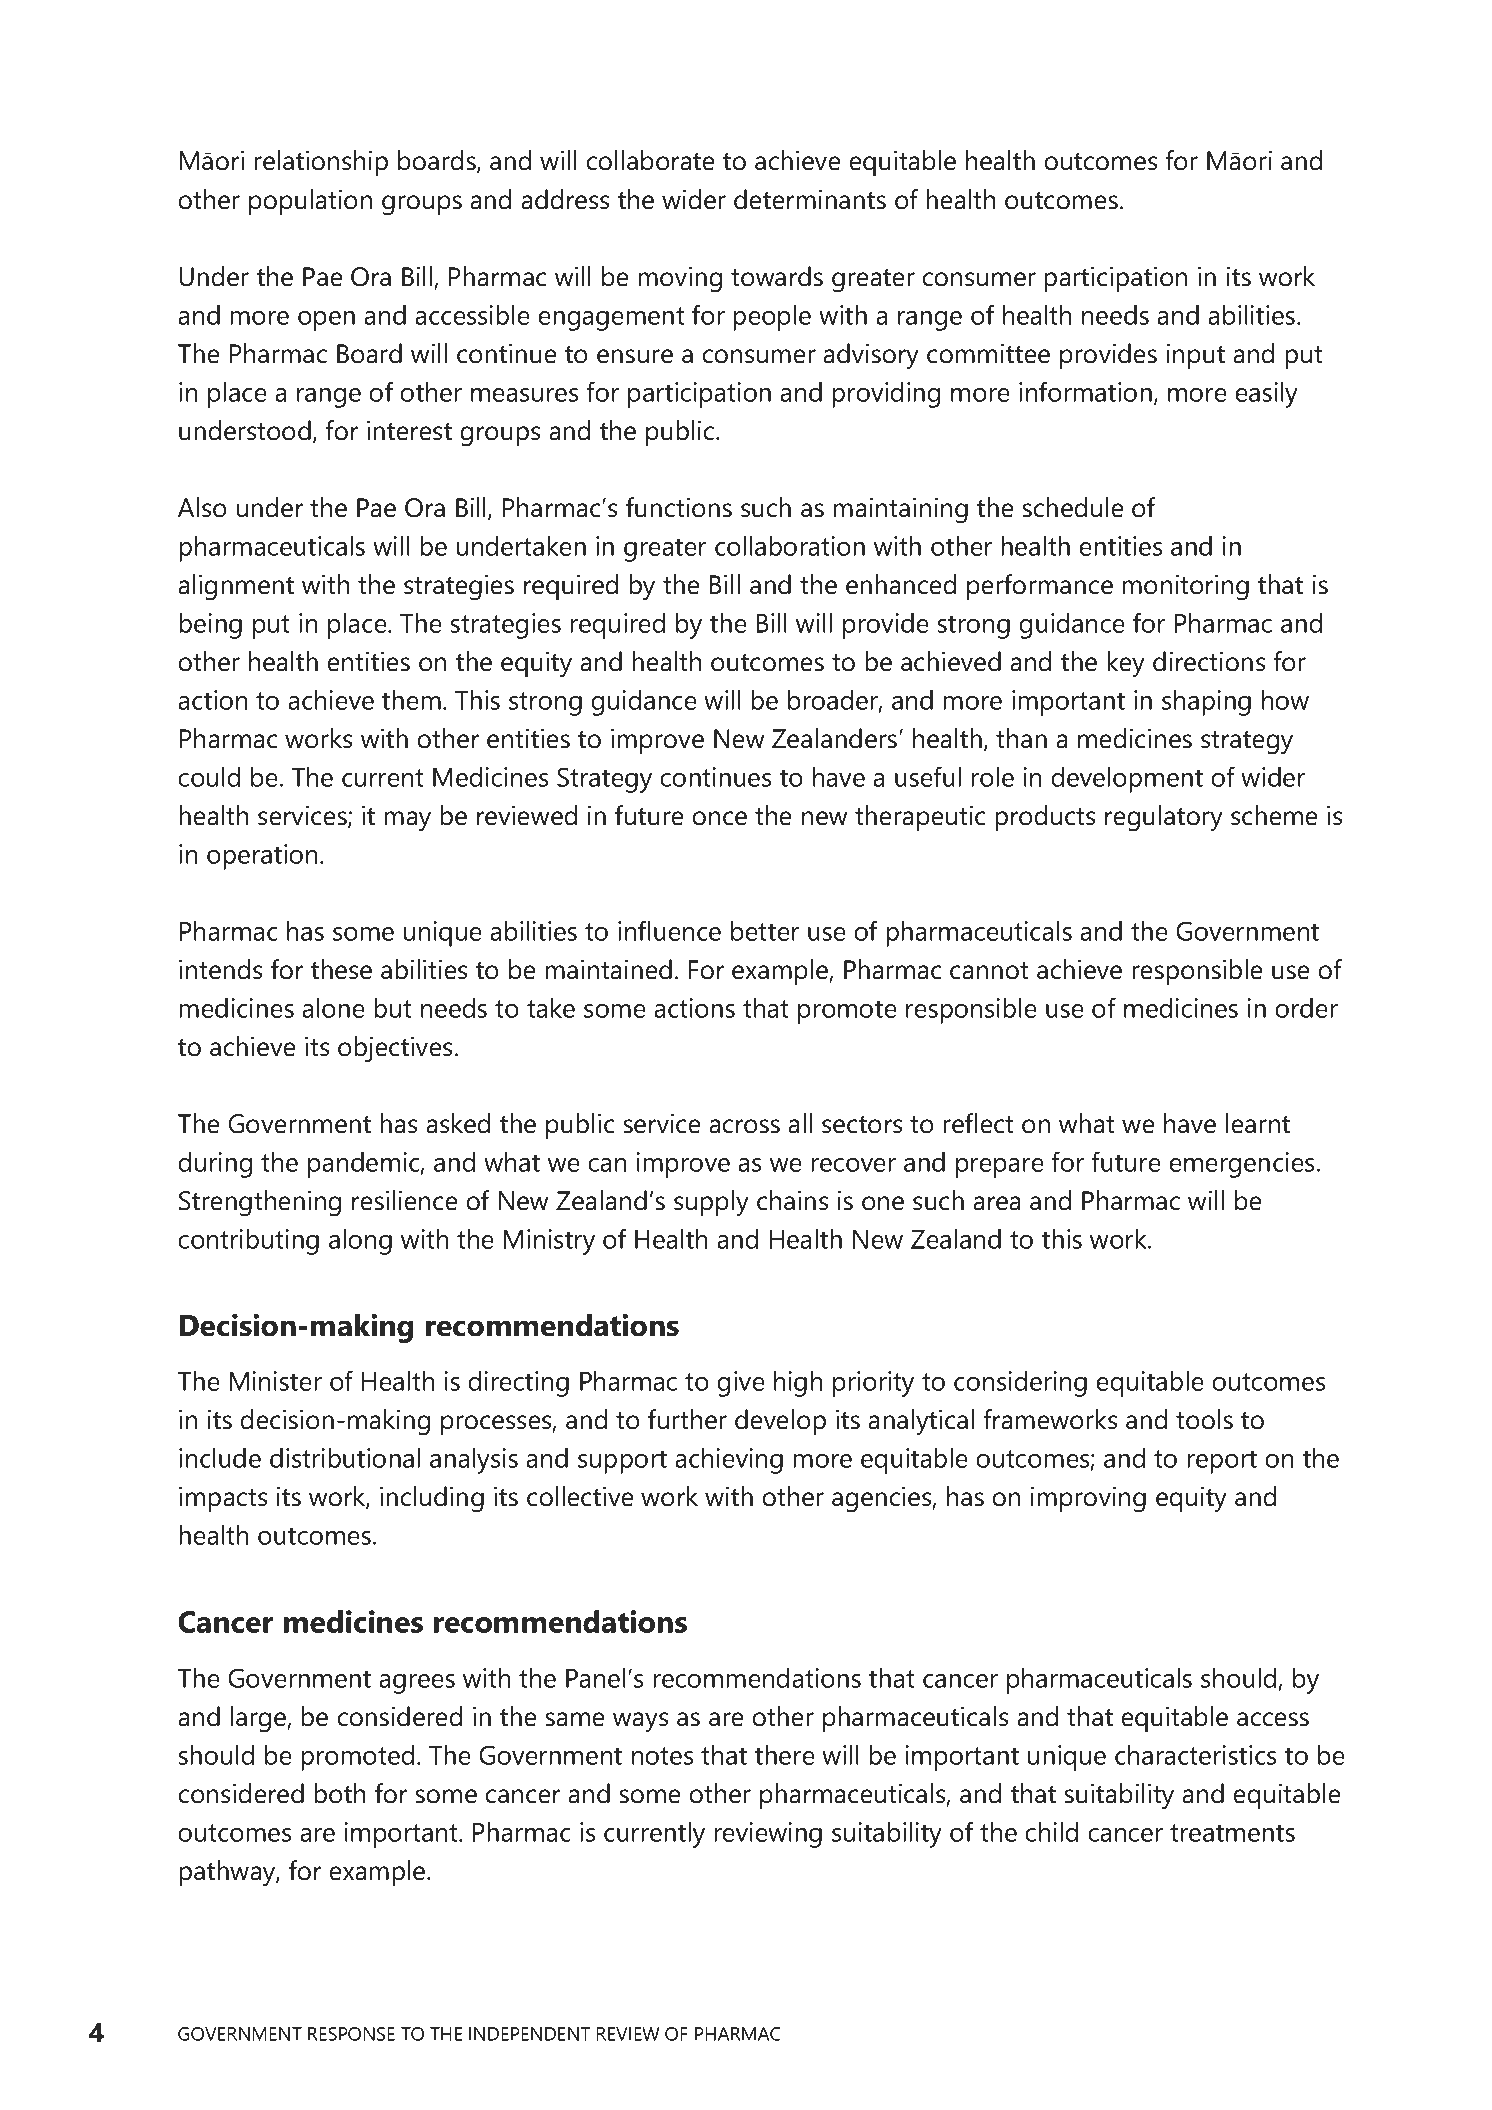 The width and height of the screenshot is (1492, 2110). What do you see at coordinates (395, 1049) in the screenshot?
I see `objectives` at bounding box center [395, 1049].
